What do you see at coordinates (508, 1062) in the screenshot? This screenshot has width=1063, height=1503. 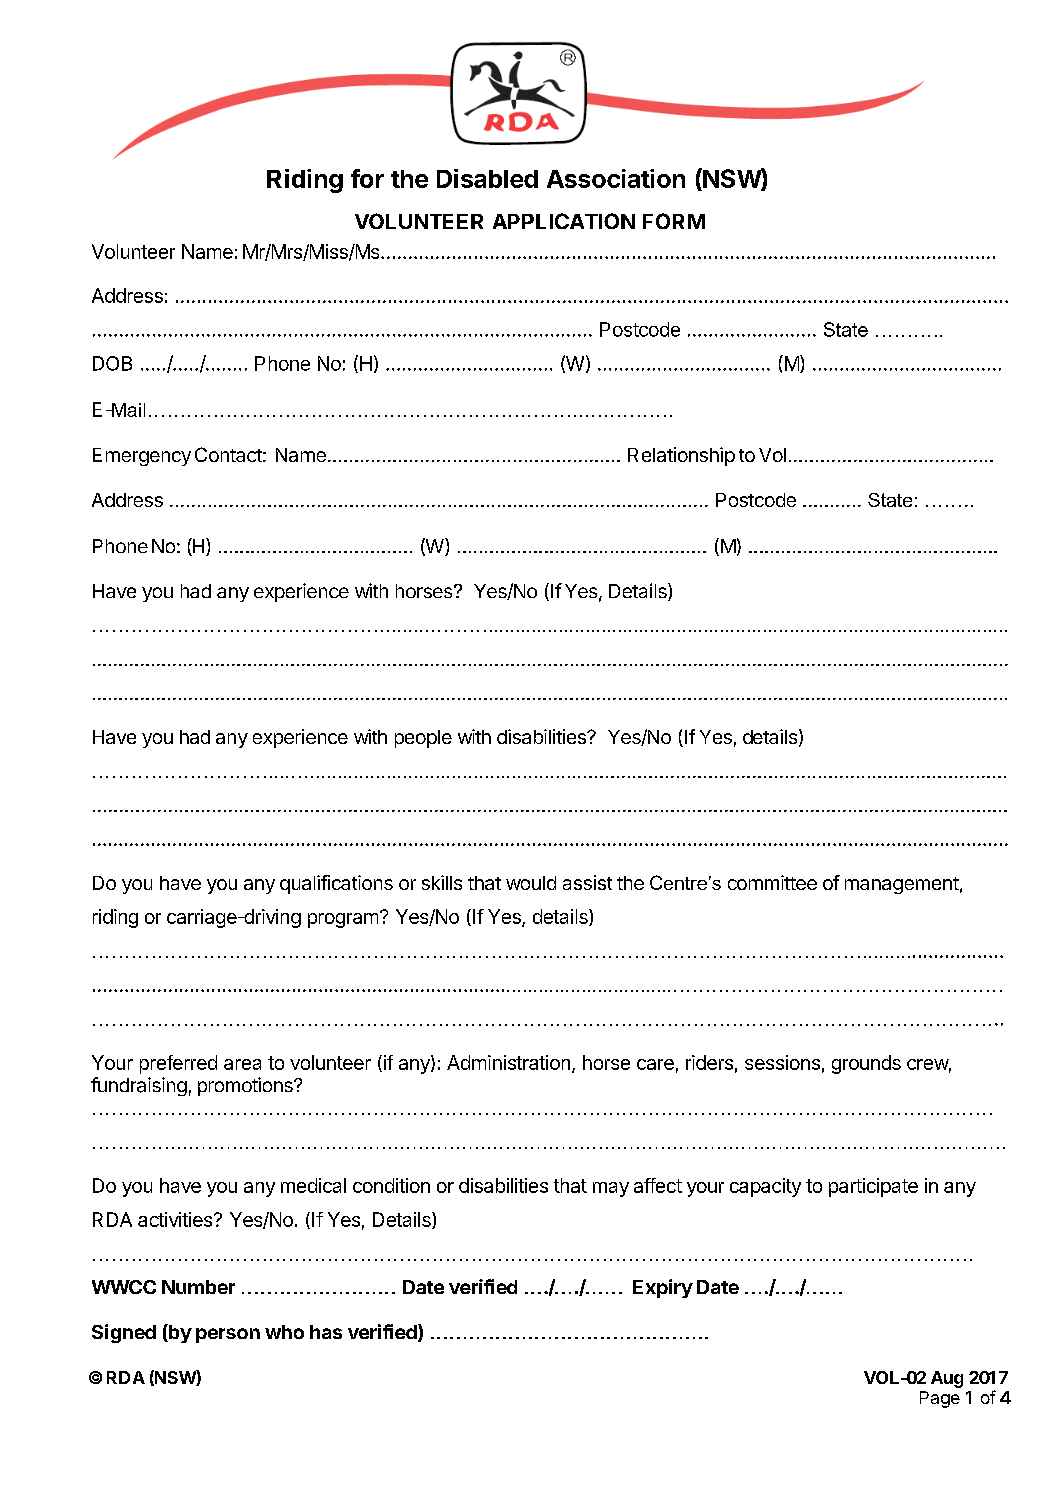 I see `Administration` at bounding box center [508, 1062].
